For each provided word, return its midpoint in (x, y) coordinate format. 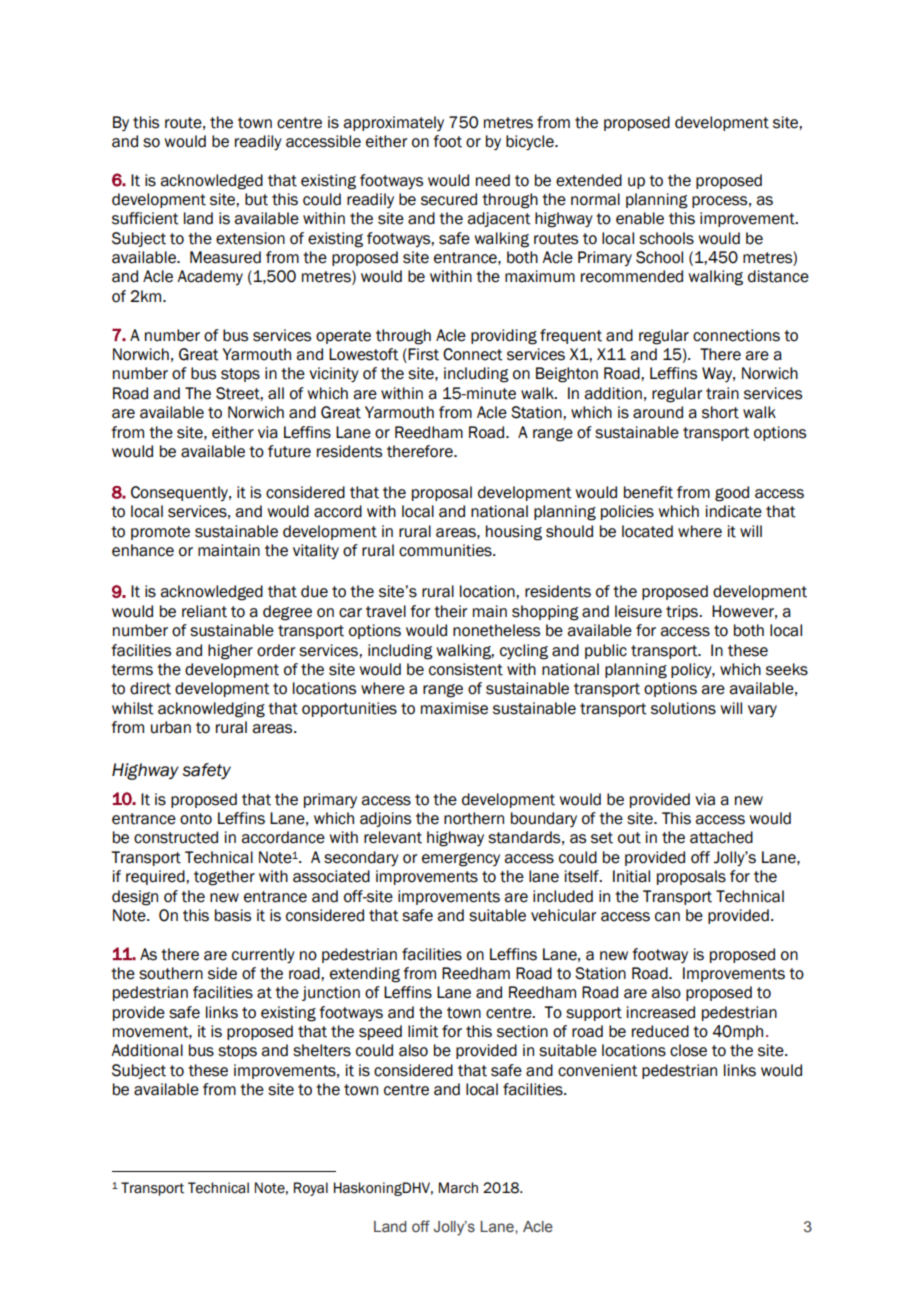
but (256, 199)
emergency (461, 860)
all (276, 393)
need (493, 180)
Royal (311, 1189)
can (667, 917)
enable (640, 218)
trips (683, 612)
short (720, 412)
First (423, 354)
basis (233, 915)
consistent (466, 669)
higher (230, 652)
